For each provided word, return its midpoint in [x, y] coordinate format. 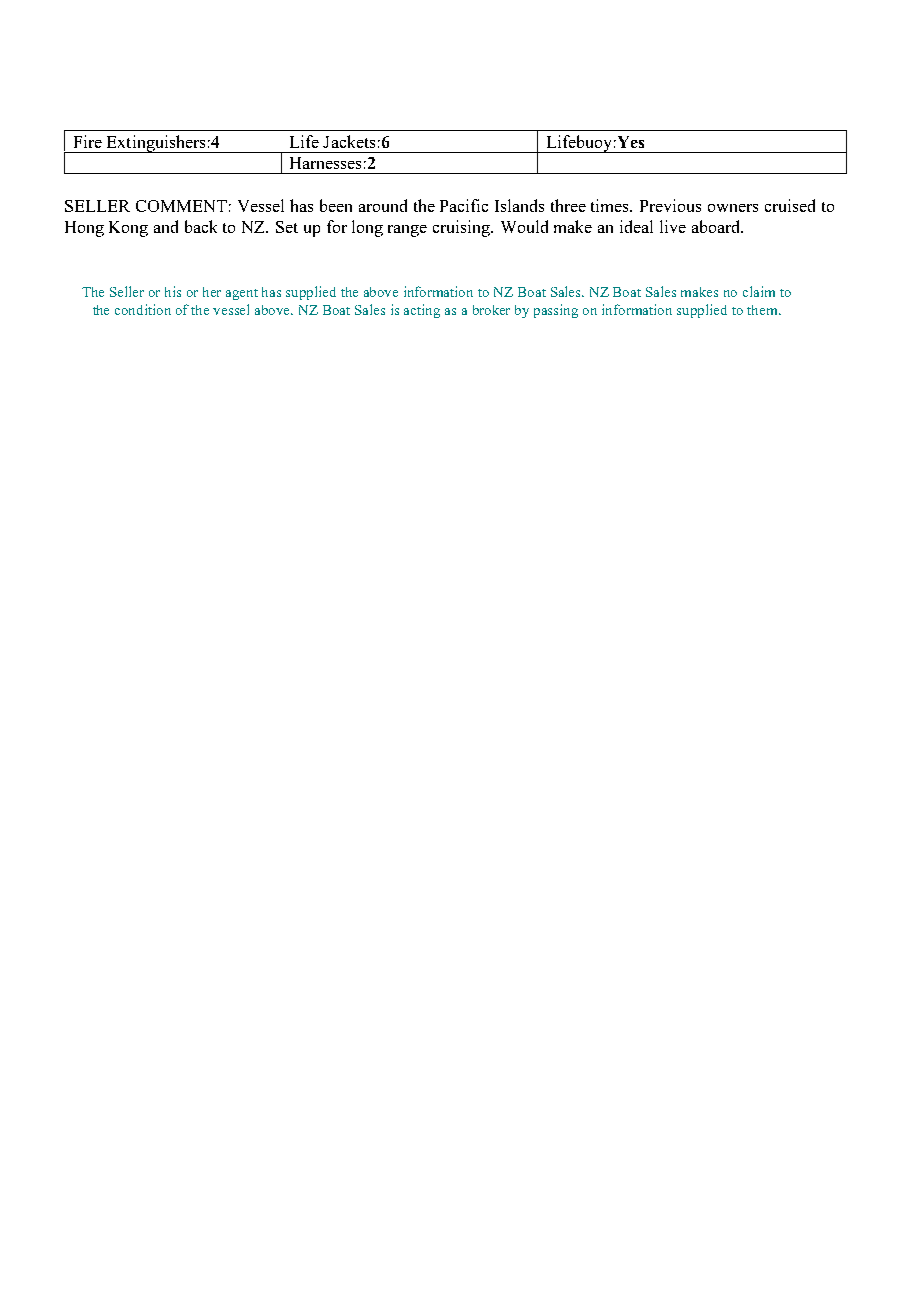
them [763, 310]
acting [422, 311]
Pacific [464, 205]
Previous [670, 205]
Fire [88, 141]
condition [143, 309]
